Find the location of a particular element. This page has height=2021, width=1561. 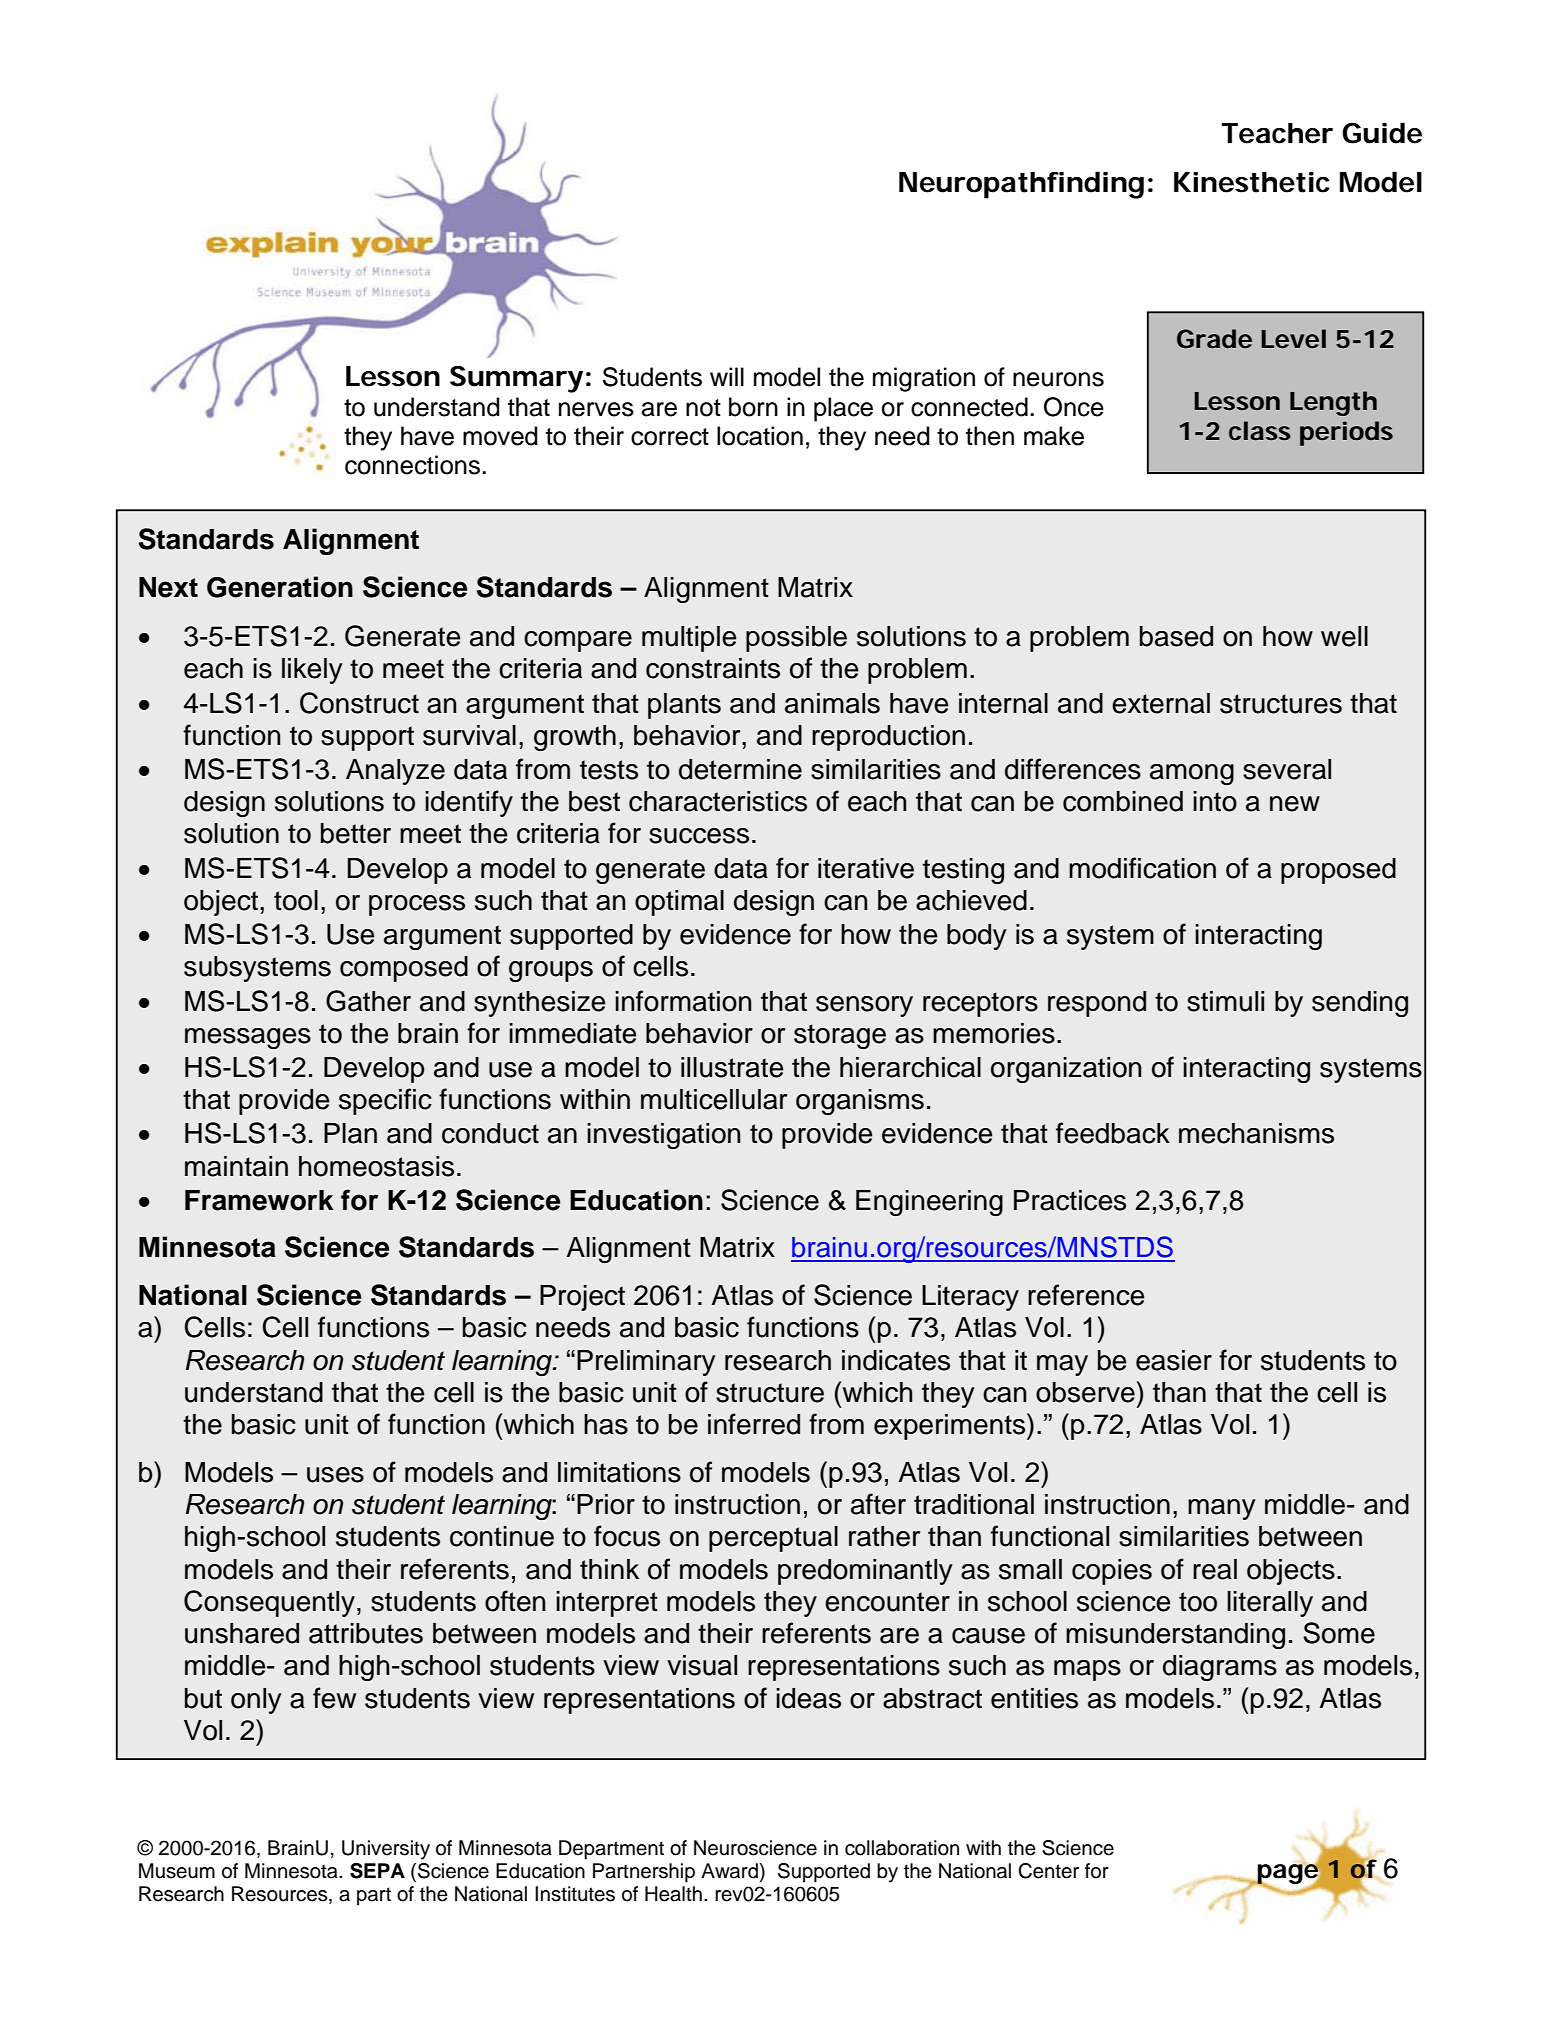

Analyze is located at coordinates (395, 772).
